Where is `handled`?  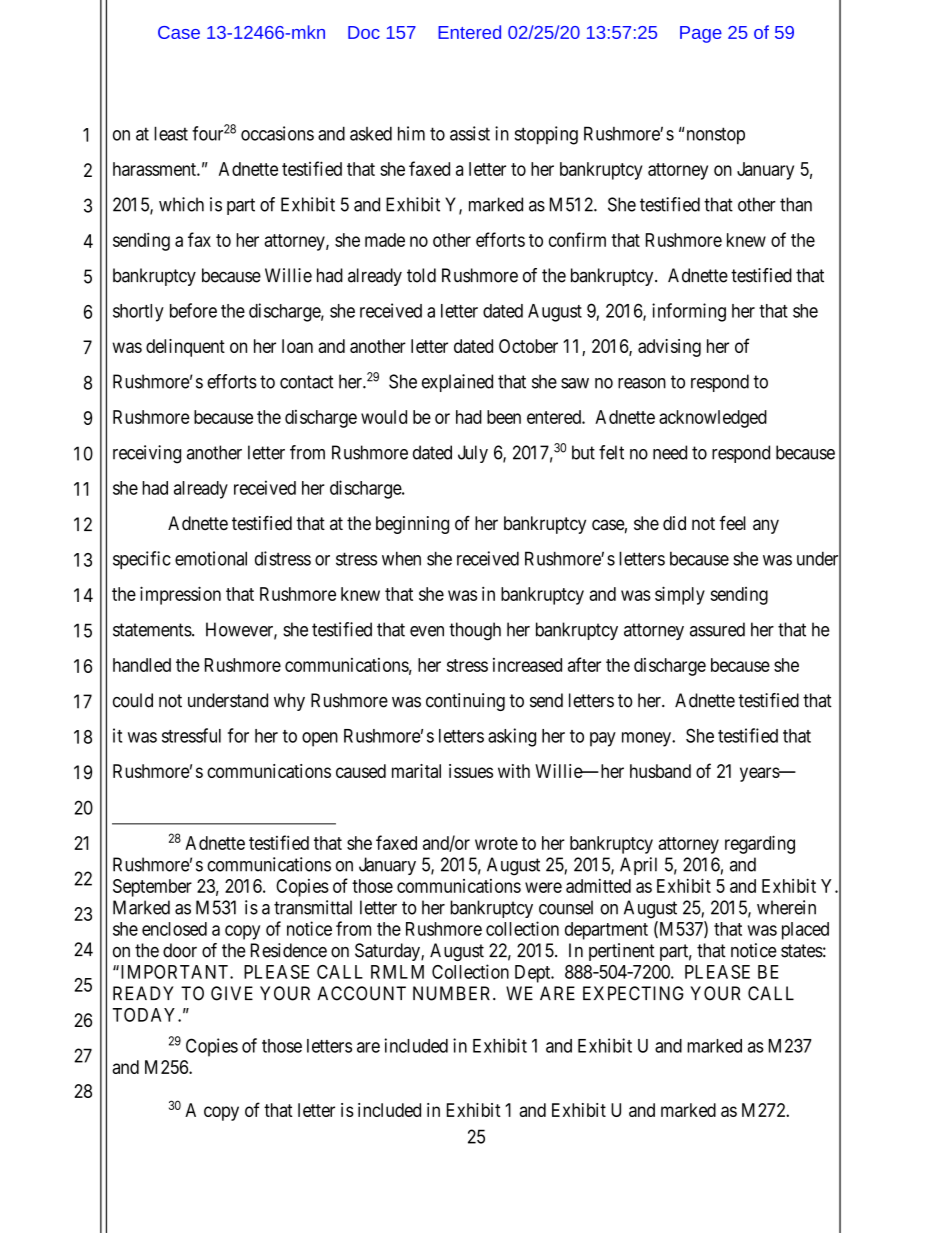 handled is located at coordinates (142, 665).
